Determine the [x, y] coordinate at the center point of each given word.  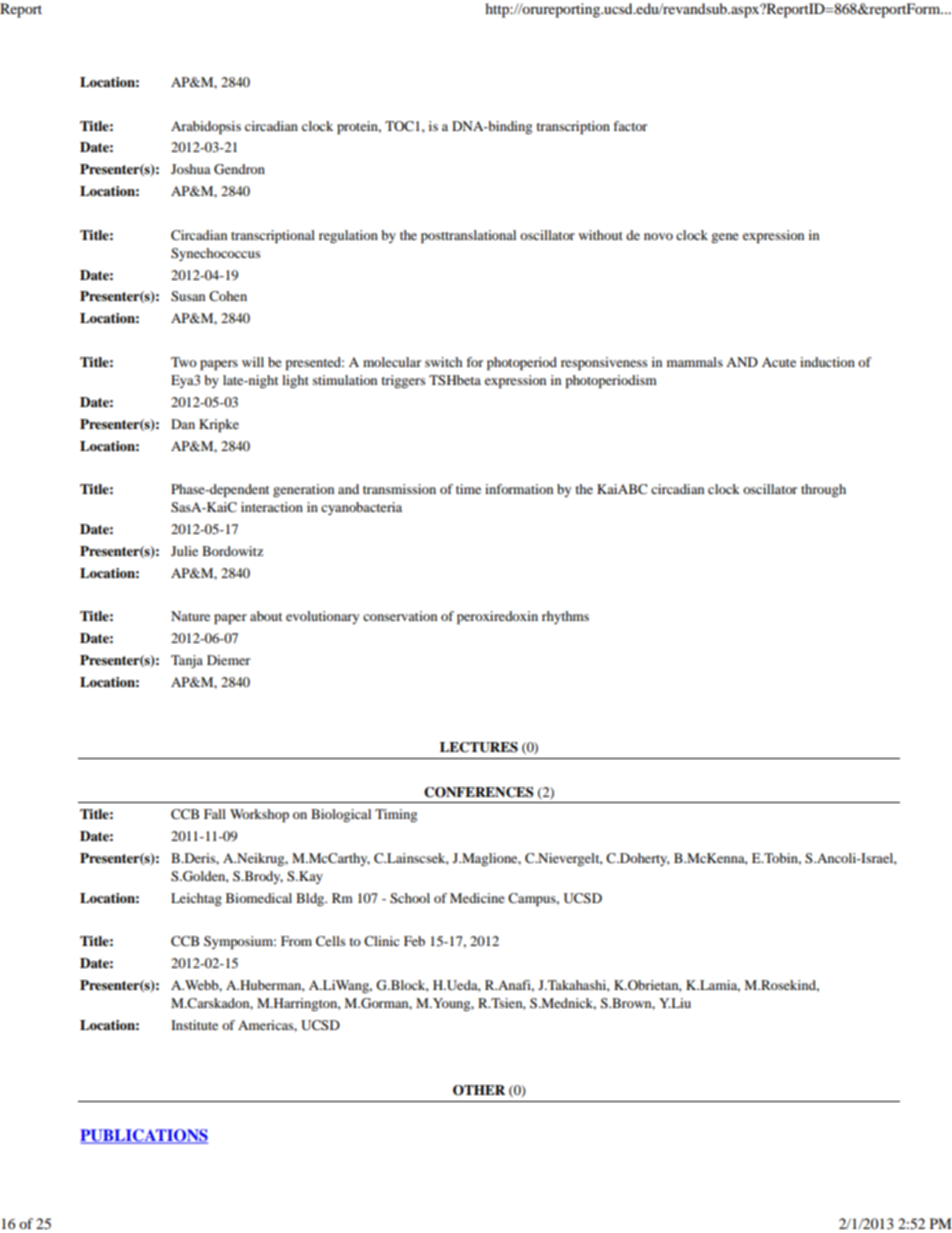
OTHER [479, 1090]
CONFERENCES [479, 792]
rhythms [565, 617]
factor [630, 126]
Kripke [219, 425]
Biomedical [259, 898]
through [823, 490]
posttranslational [468, 236]
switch [443, 362]
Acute [779, 362]
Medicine [477, 898]
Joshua [191, 169]
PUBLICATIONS [144, 1136]
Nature [190, 616]
